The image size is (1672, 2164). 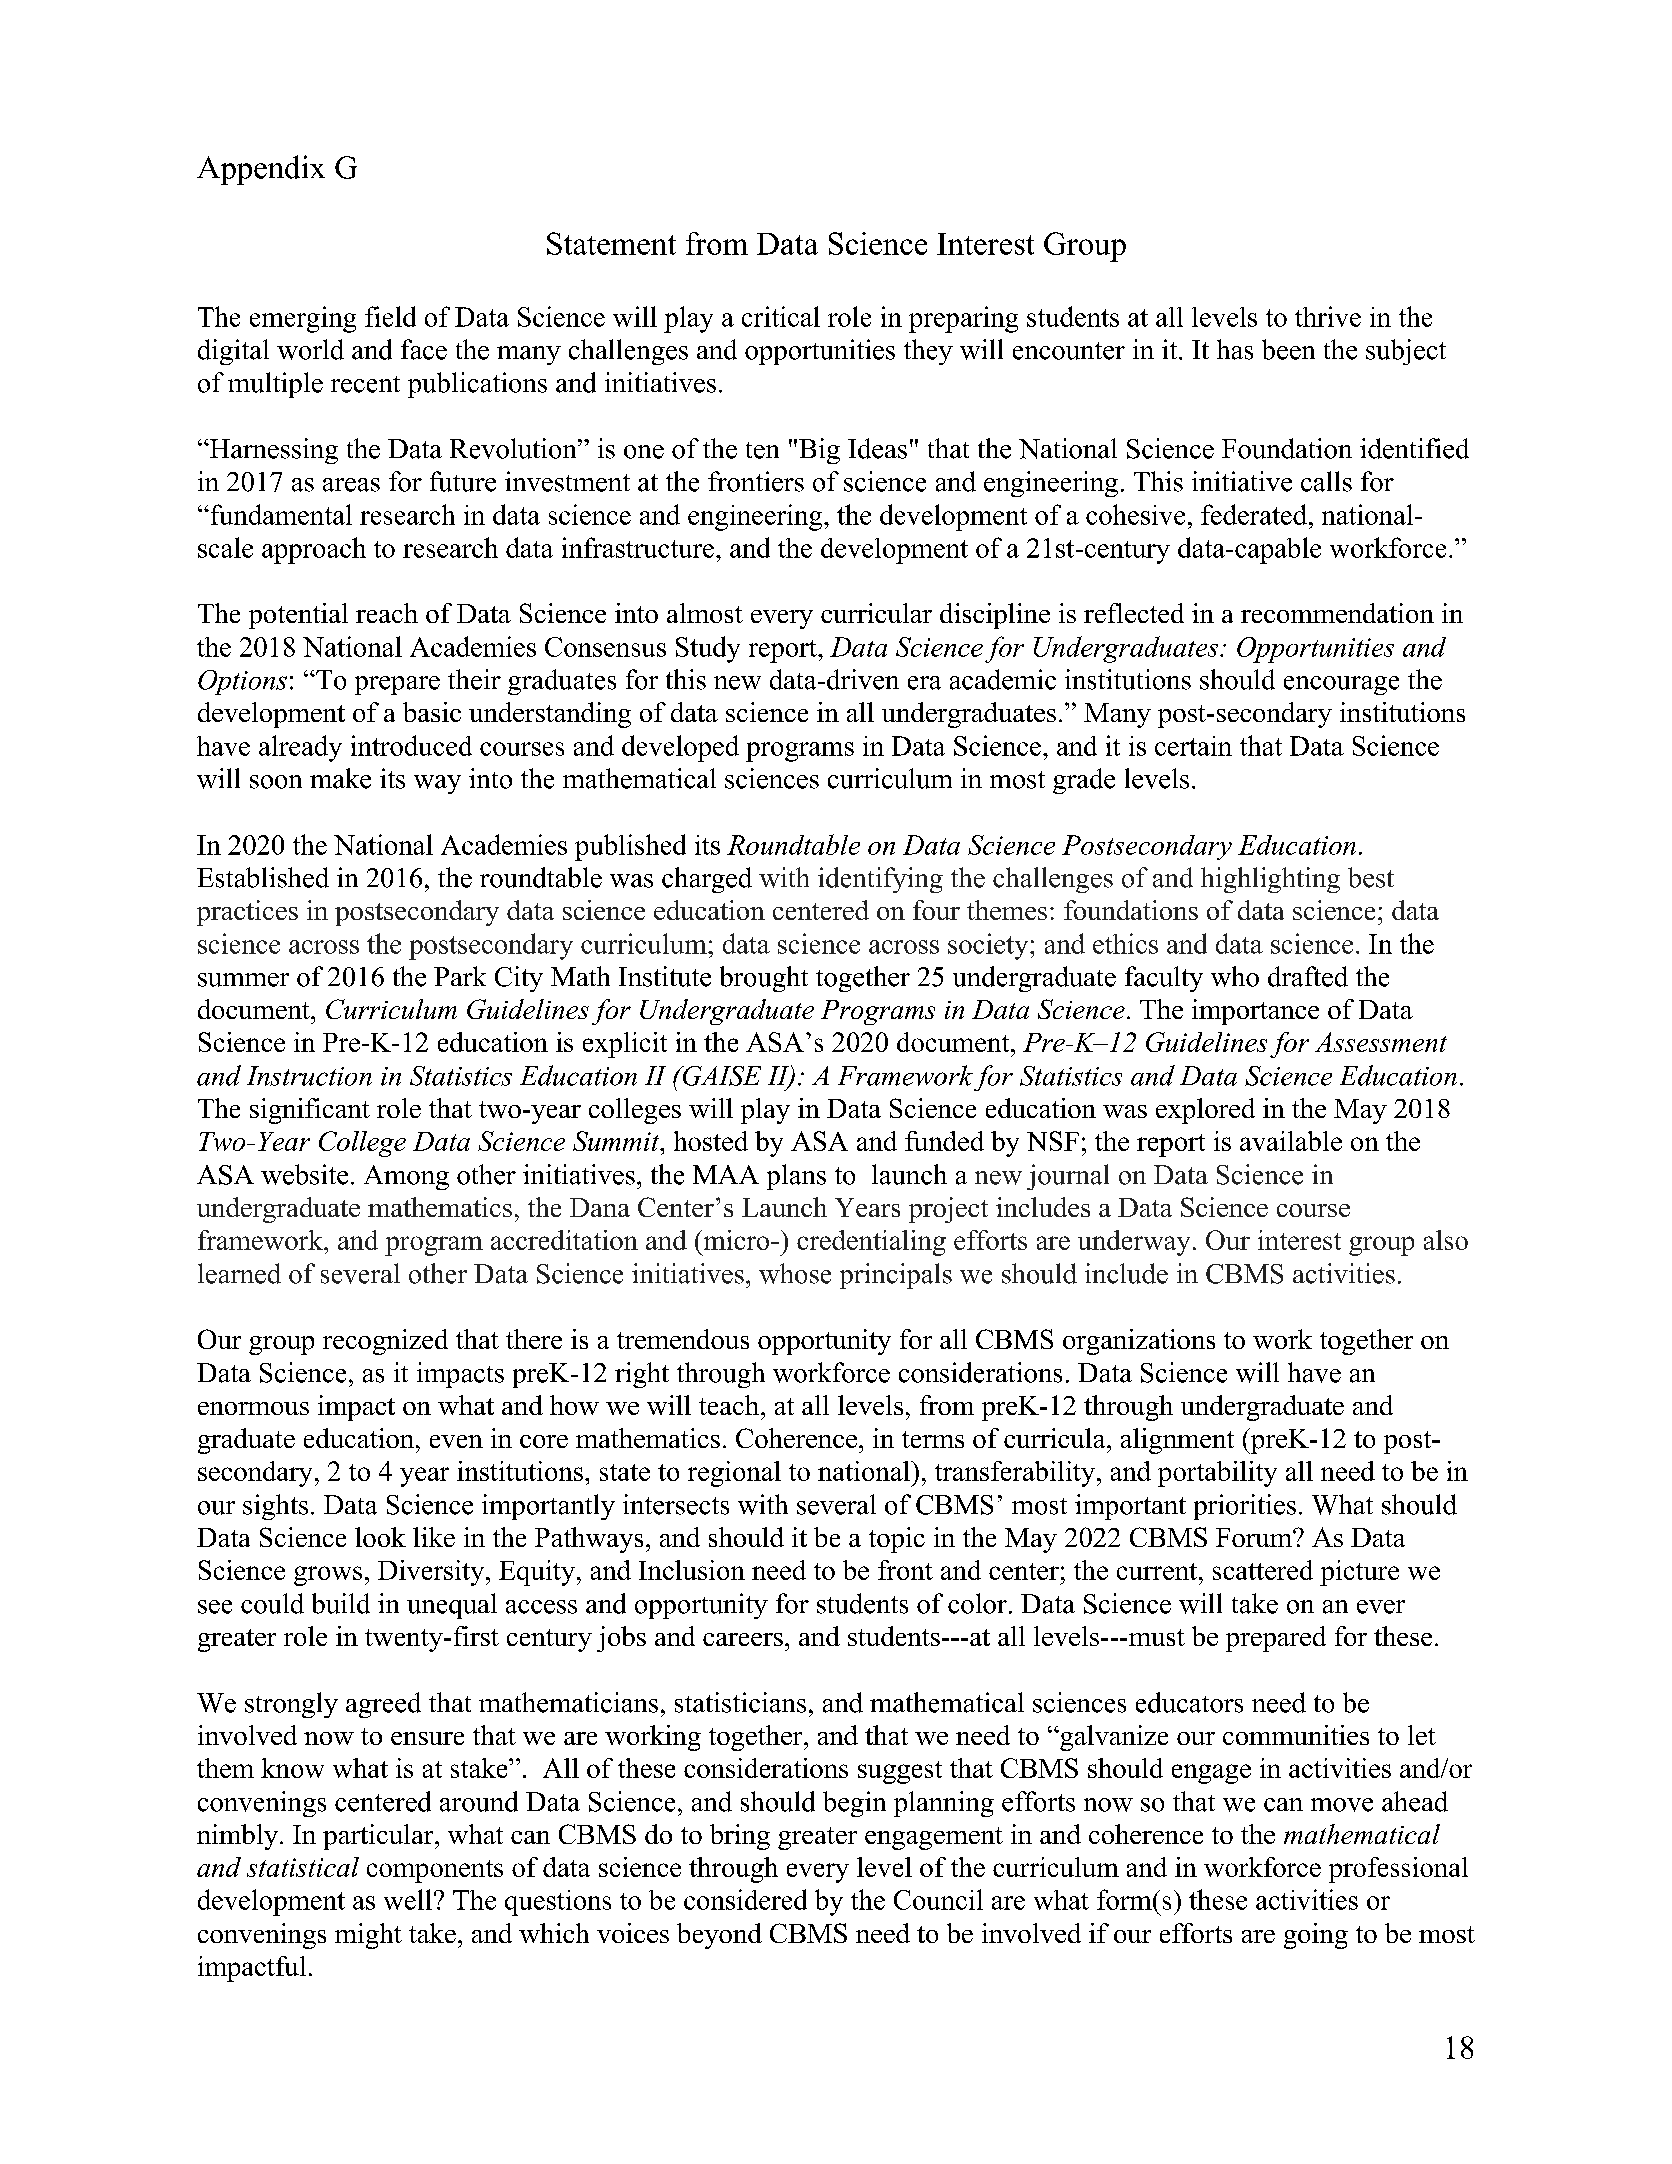 What do you see at coordinates (385, 1342) in the screenshot?
I see `recognized` at bounding box center [385, 1342].
